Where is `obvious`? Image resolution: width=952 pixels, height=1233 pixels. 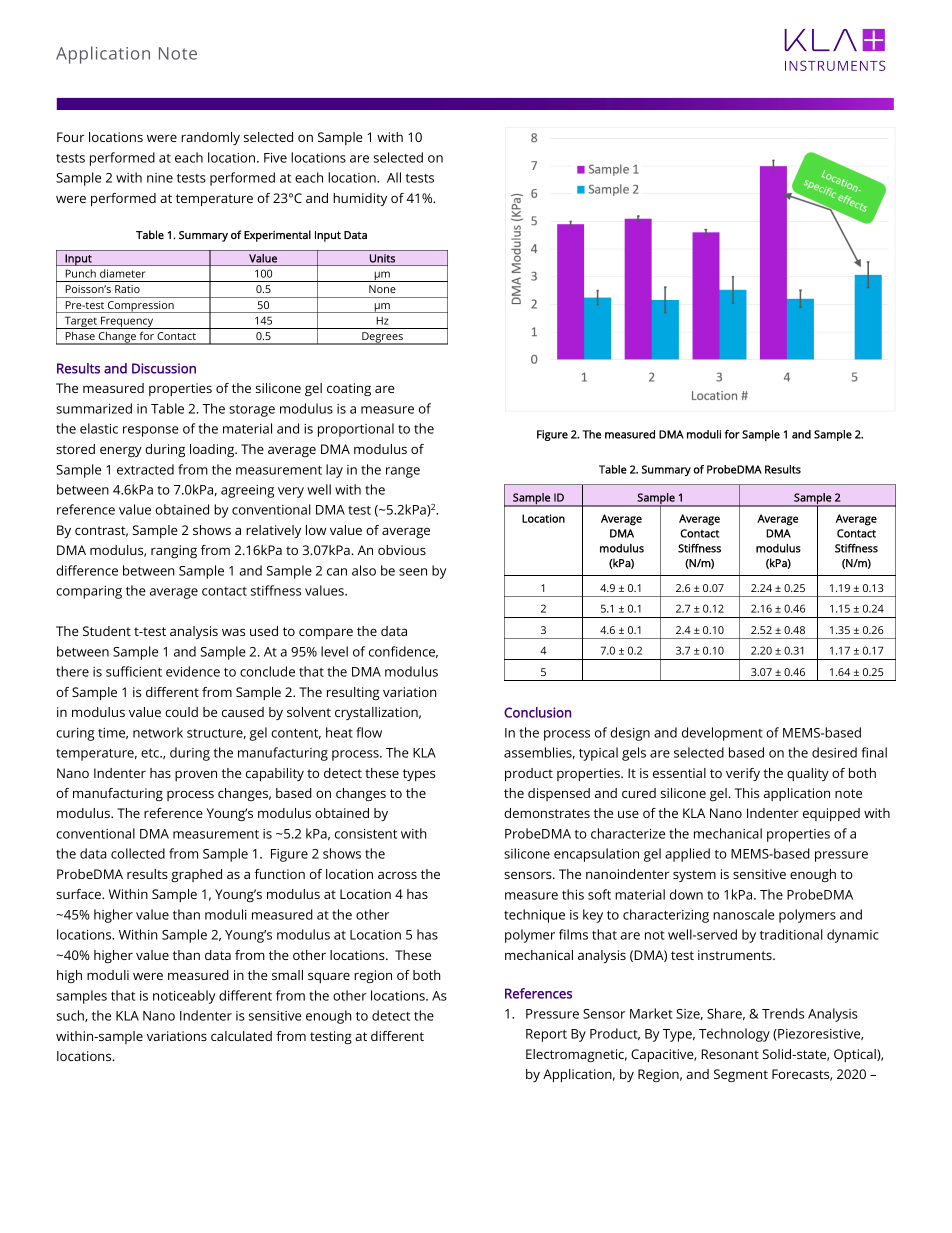
obvious is located at coordinates (402, 550).
